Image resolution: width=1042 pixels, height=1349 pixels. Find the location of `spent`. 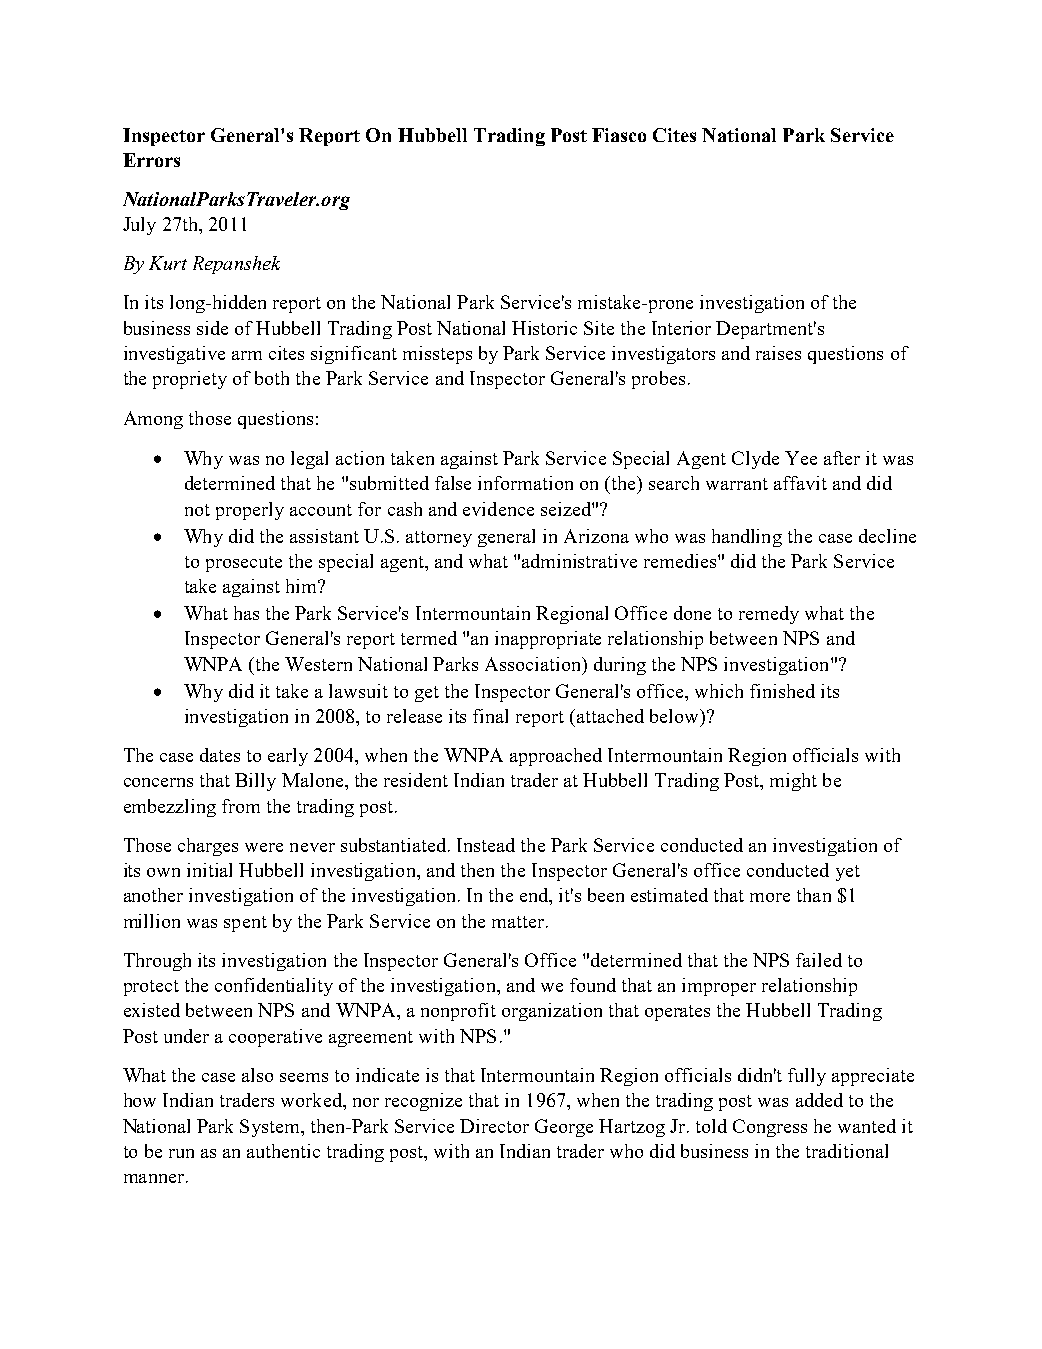

spent is located at coordinates (245, 924).
